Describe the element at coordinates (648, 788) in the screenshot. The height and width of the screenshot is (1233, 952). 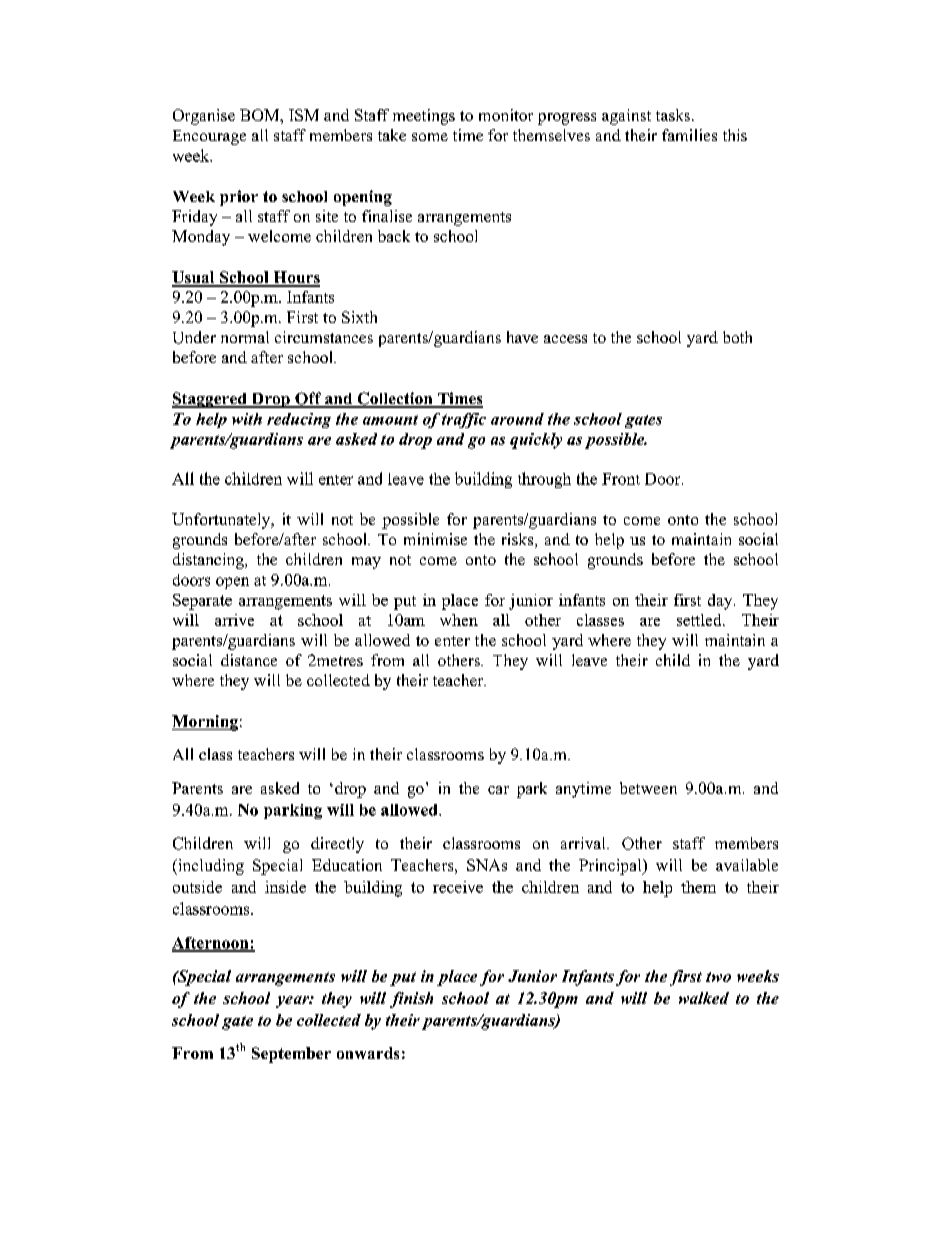
I see `between` at that location.
